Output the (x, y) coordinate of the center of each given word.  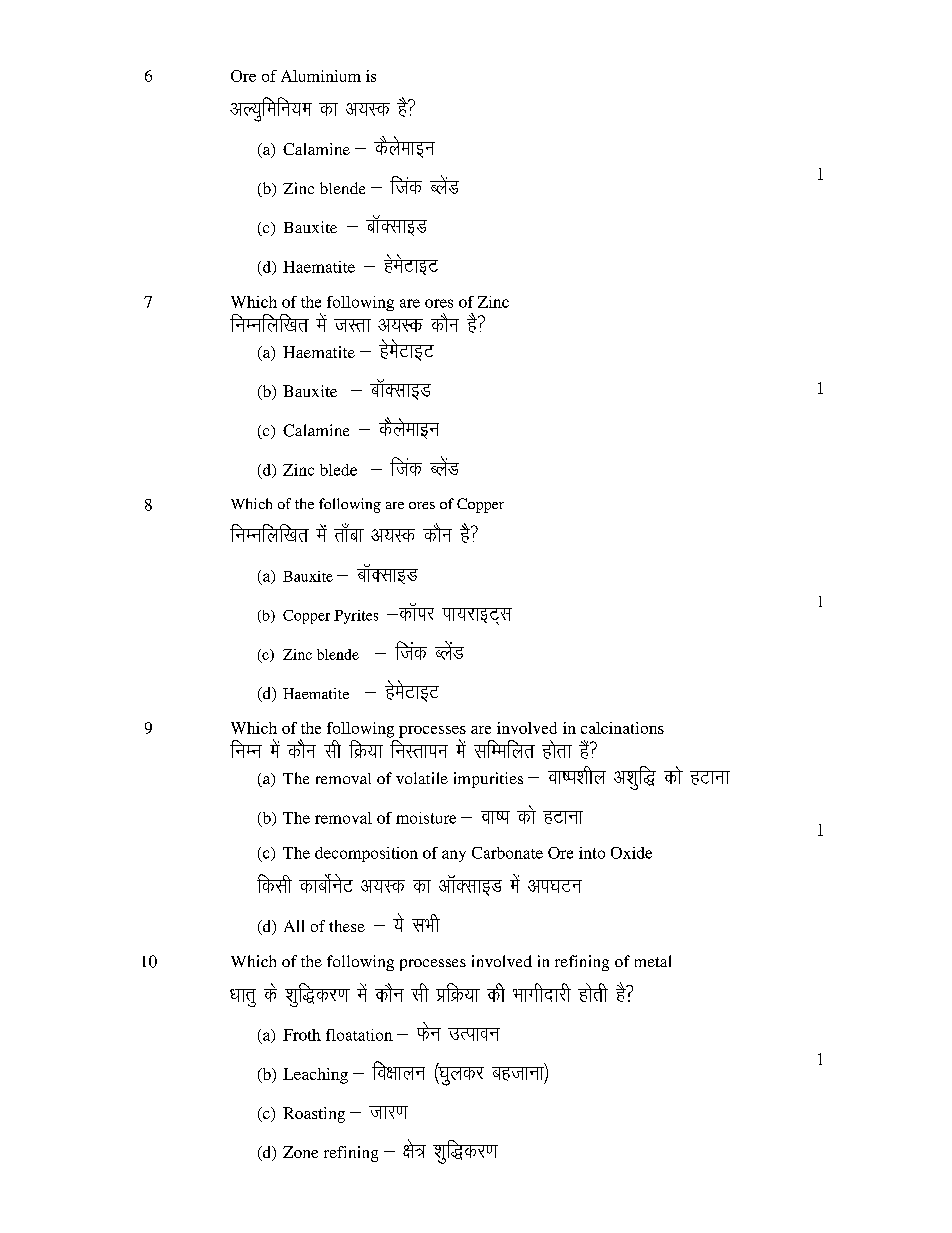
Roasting (314, 1115)
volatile (422, 778)
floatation (359, 1035)
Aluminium (321, 76)
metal (653, 961)
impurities (488, 780)
